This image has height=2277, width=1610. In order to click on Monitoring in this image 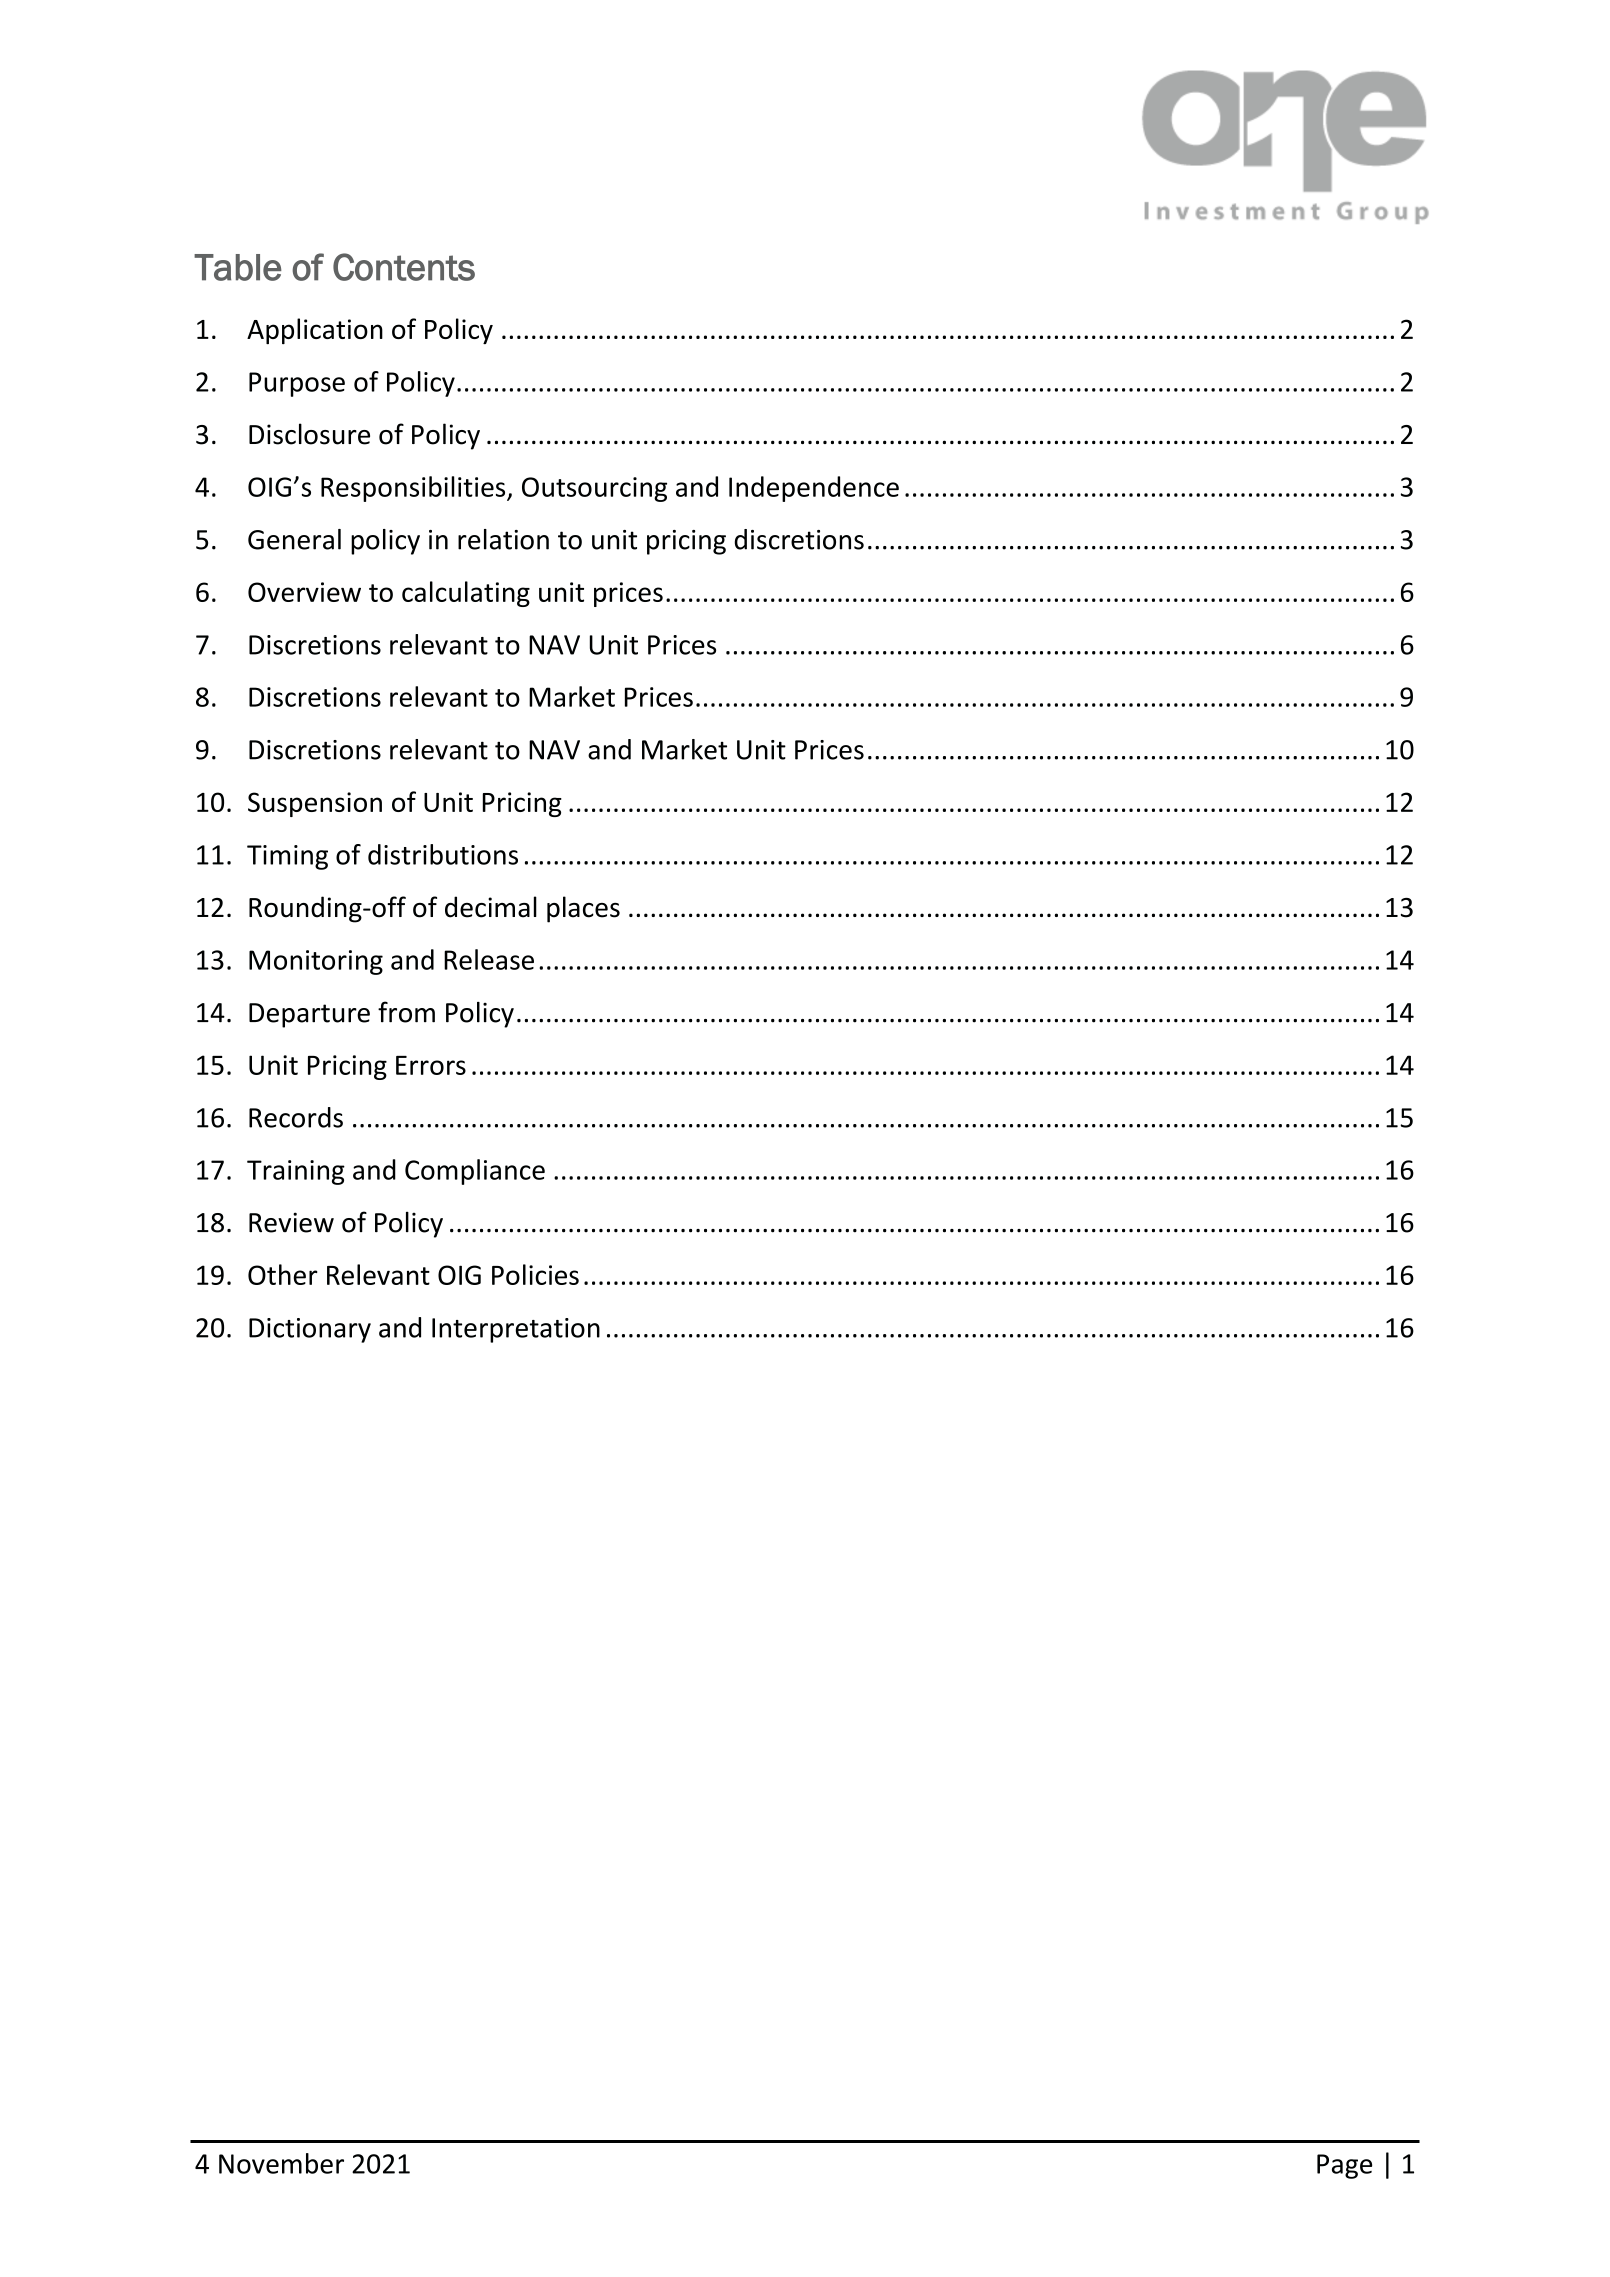, I will do `click(316, 962)`.
